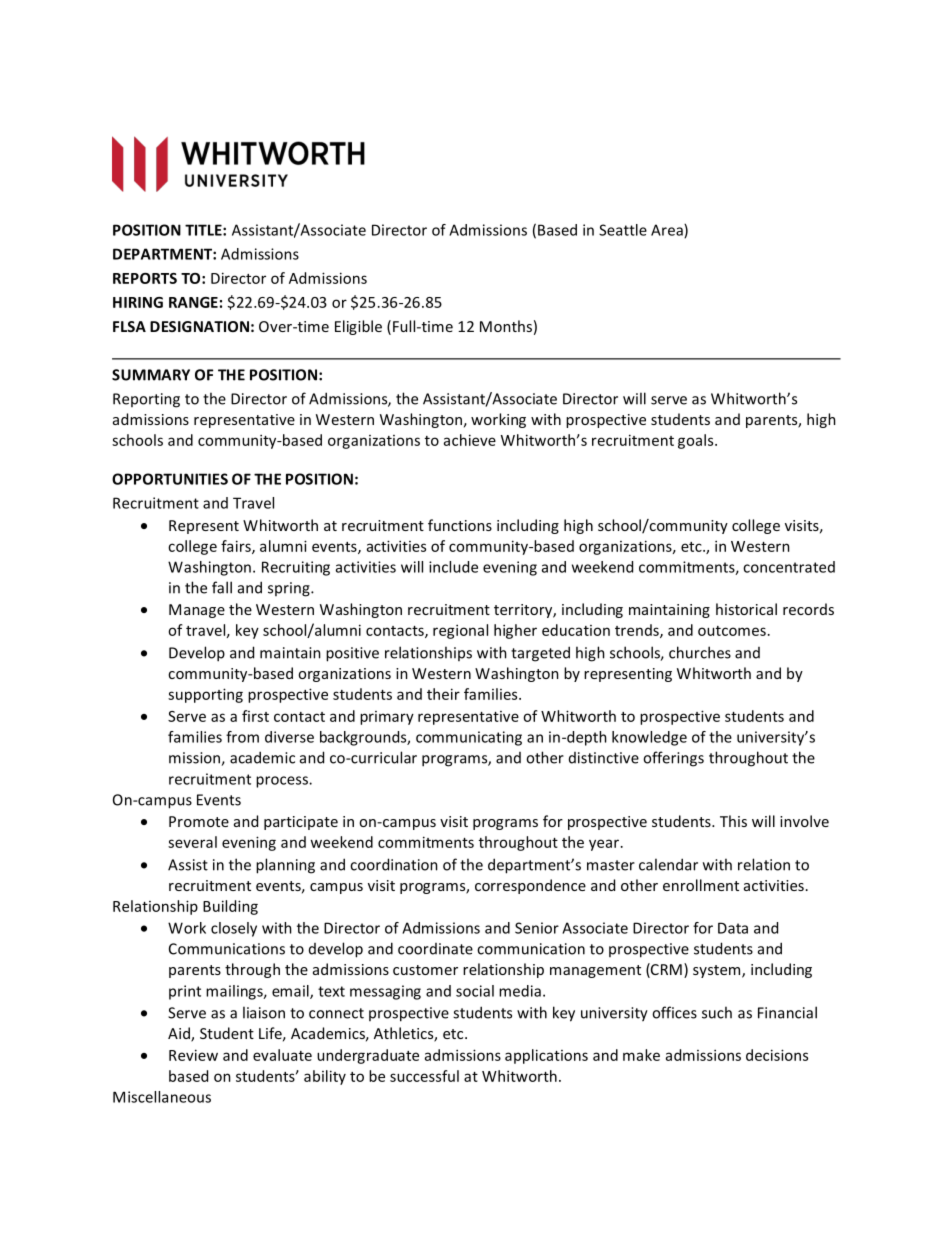  What do you see at coordinates (358, 327) in the screenshot?
I see `Eligible` at bounding box center [358, 327].
